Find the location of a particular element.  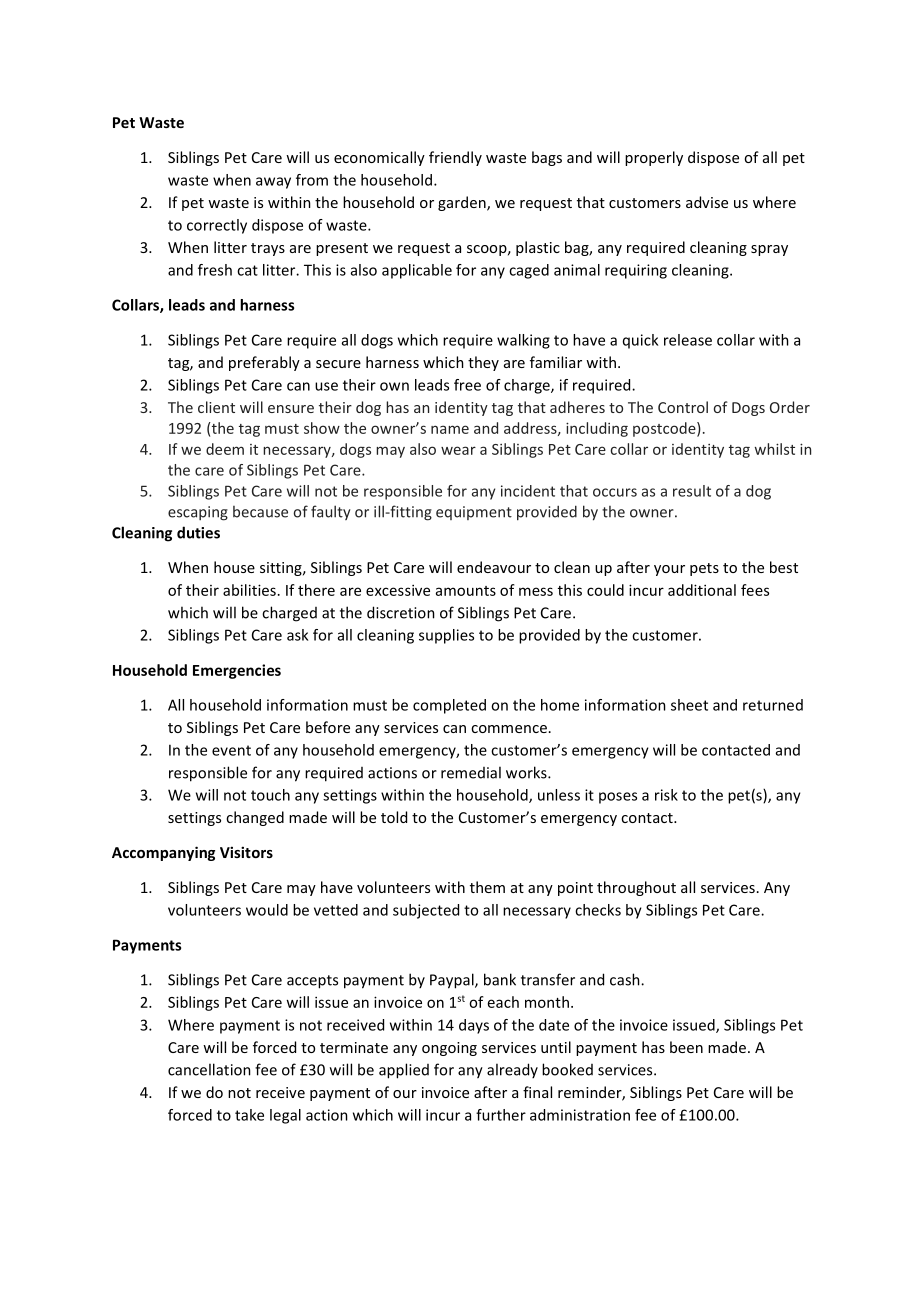

duties is located at coordinates (198, 532).
